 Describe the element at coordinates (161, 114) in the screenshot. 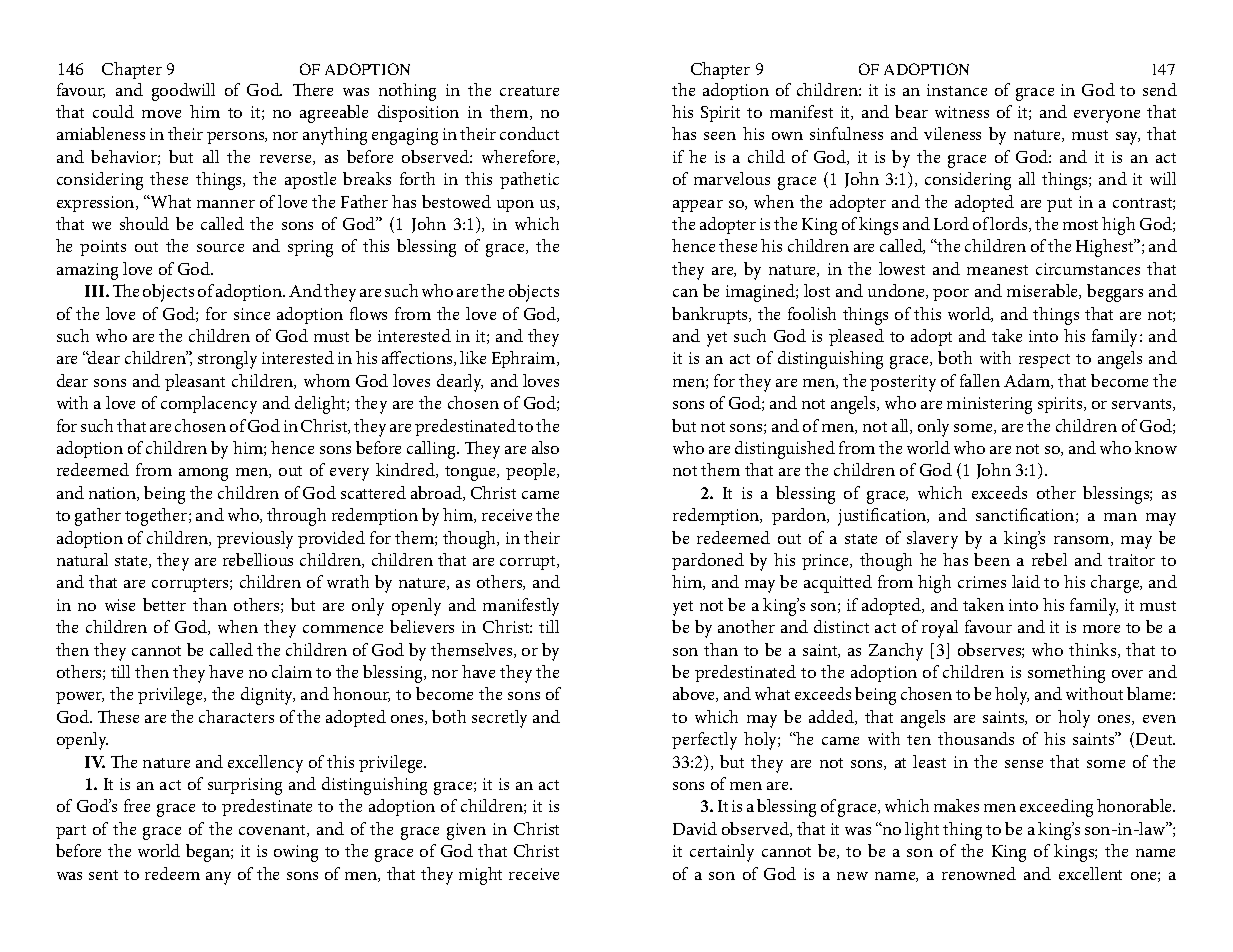

I see `move` at that location.
